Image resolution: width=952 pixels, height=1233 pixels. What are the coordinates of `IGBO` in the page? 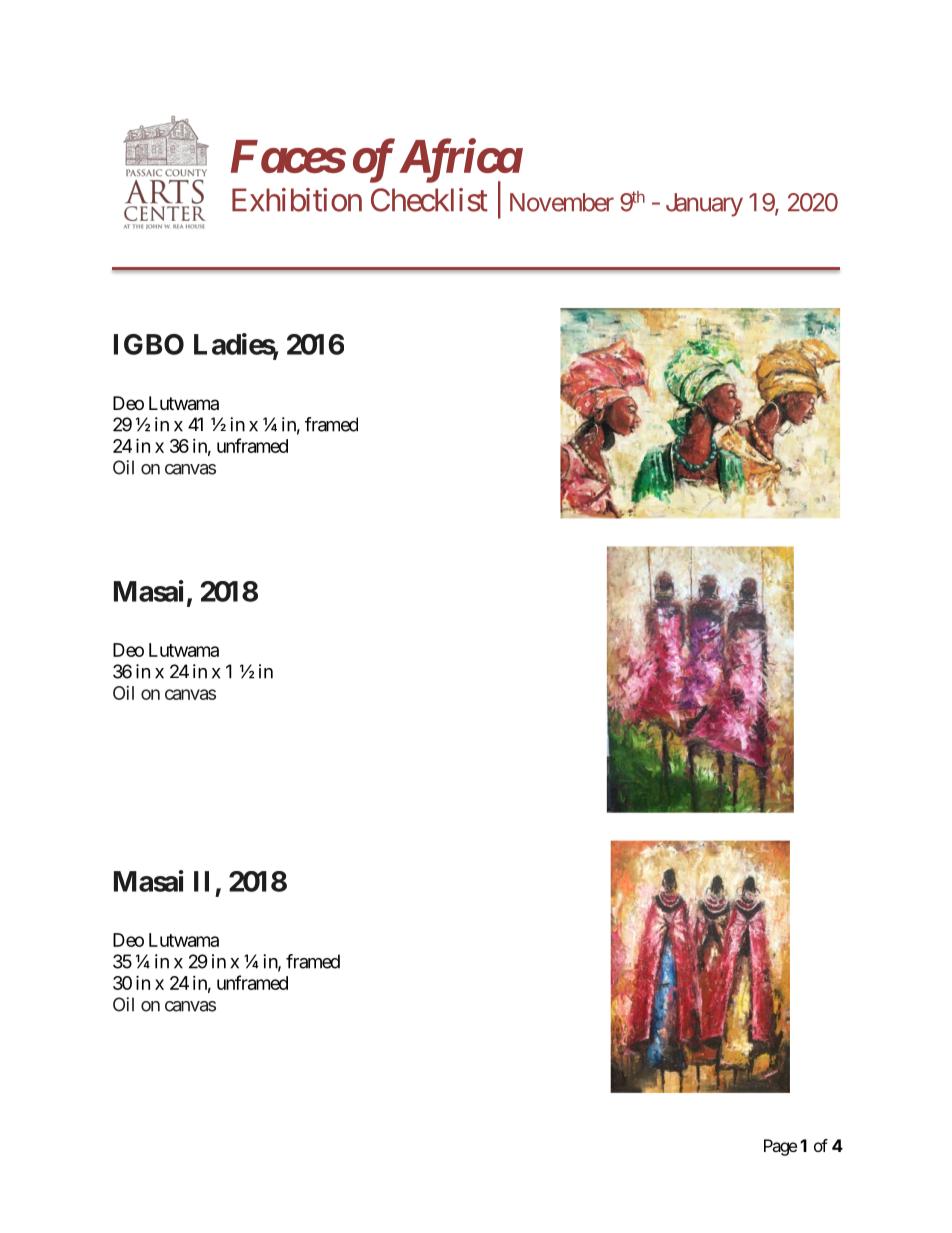 It's located at (149, 344).
